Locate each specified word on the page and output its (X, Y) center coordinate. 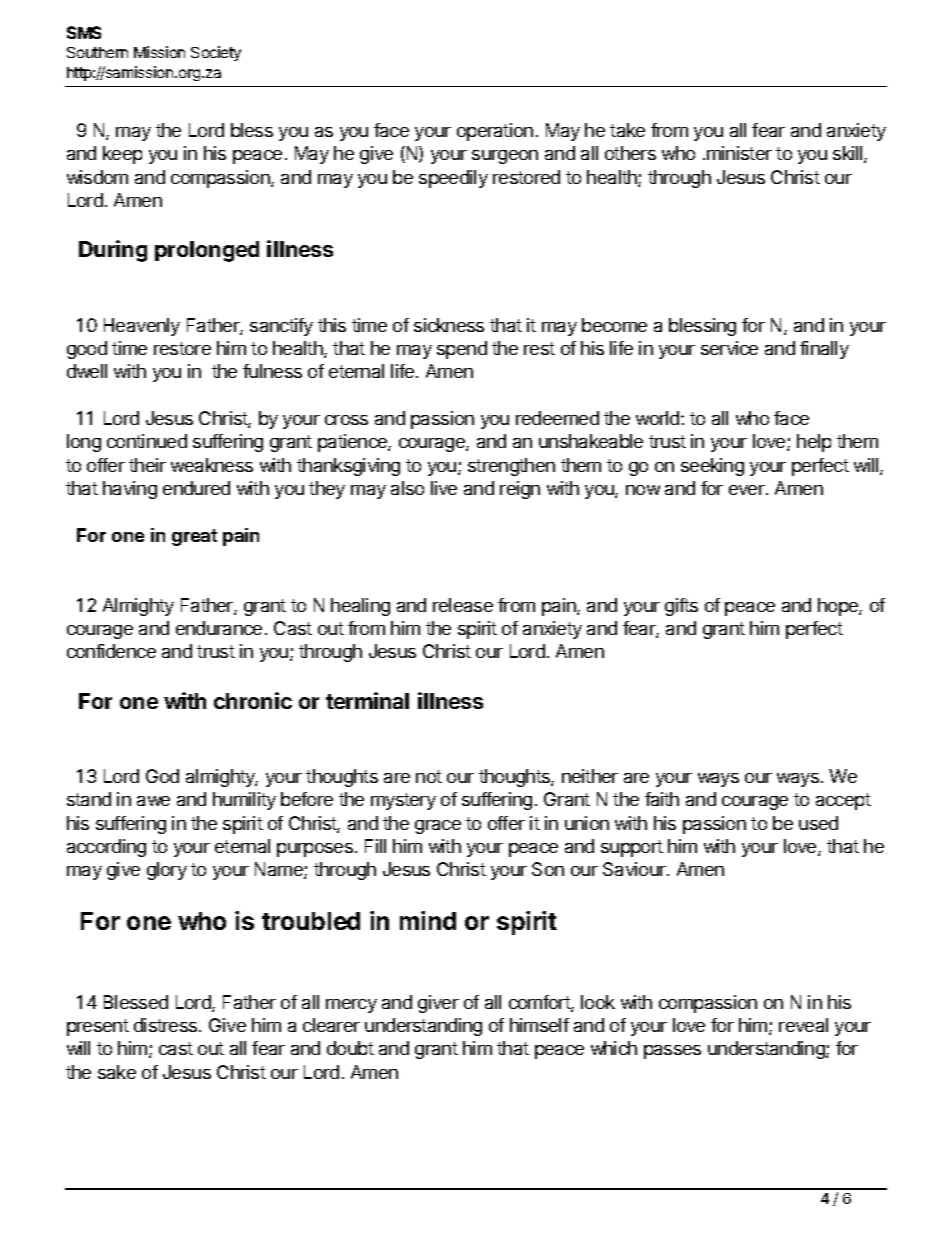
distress (167, 1025)
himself (539, 1025)
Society (216, 53)
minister (739, 153)
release (463, 605)
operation (495, 132)
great (194, 537)
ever (748, 490)
